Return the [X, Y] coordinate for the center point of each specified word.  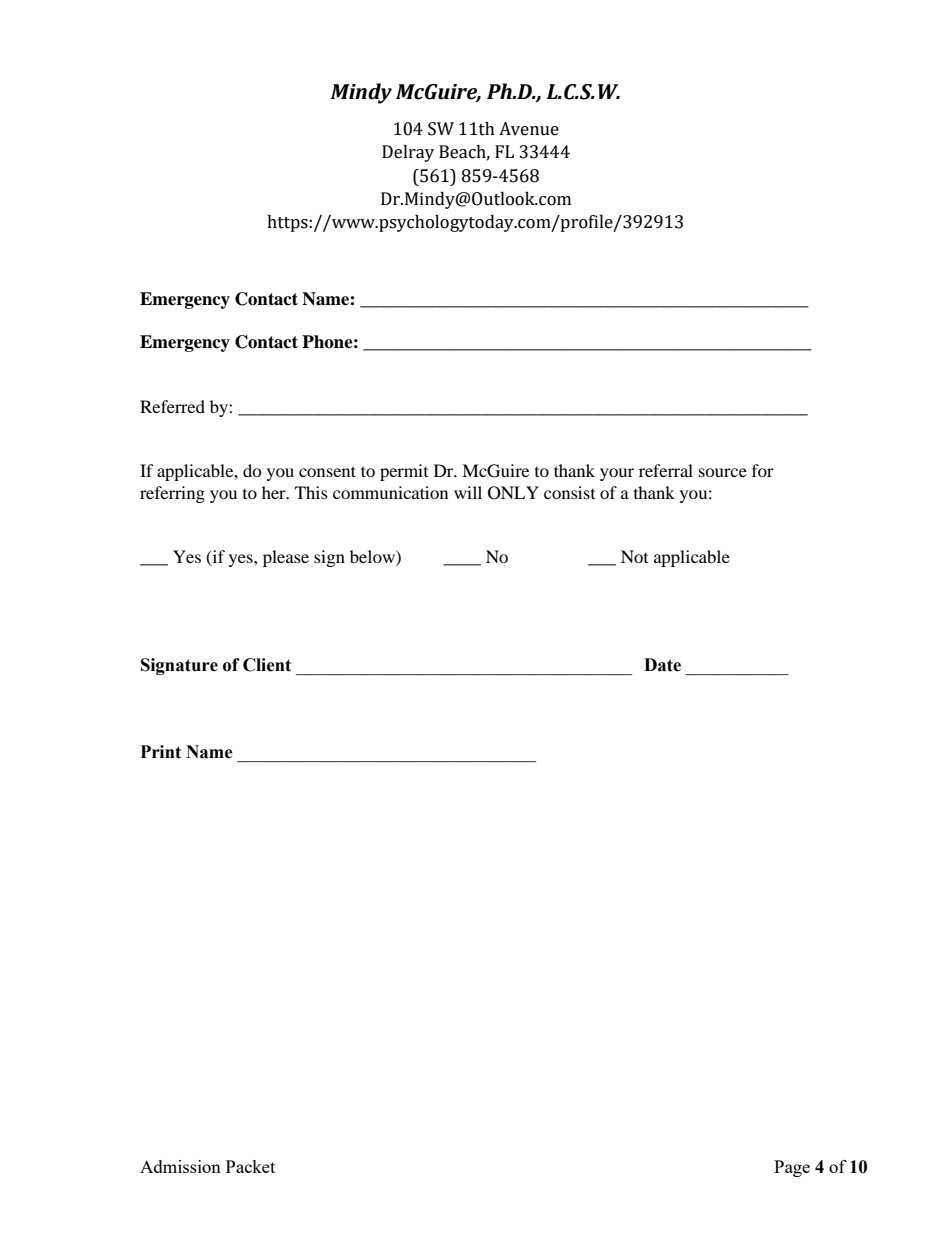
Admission [180, 1166]
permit [404, 472]
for [763, 470]
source [723, 472]
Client [267, 665]
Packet [250, 1166]
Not [634, 556]
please [286, 558]
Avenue [529, 129]
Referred [172, 406]
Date [662, 665]
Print [161, 752]
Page [792, 1168]
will [468, 492]
